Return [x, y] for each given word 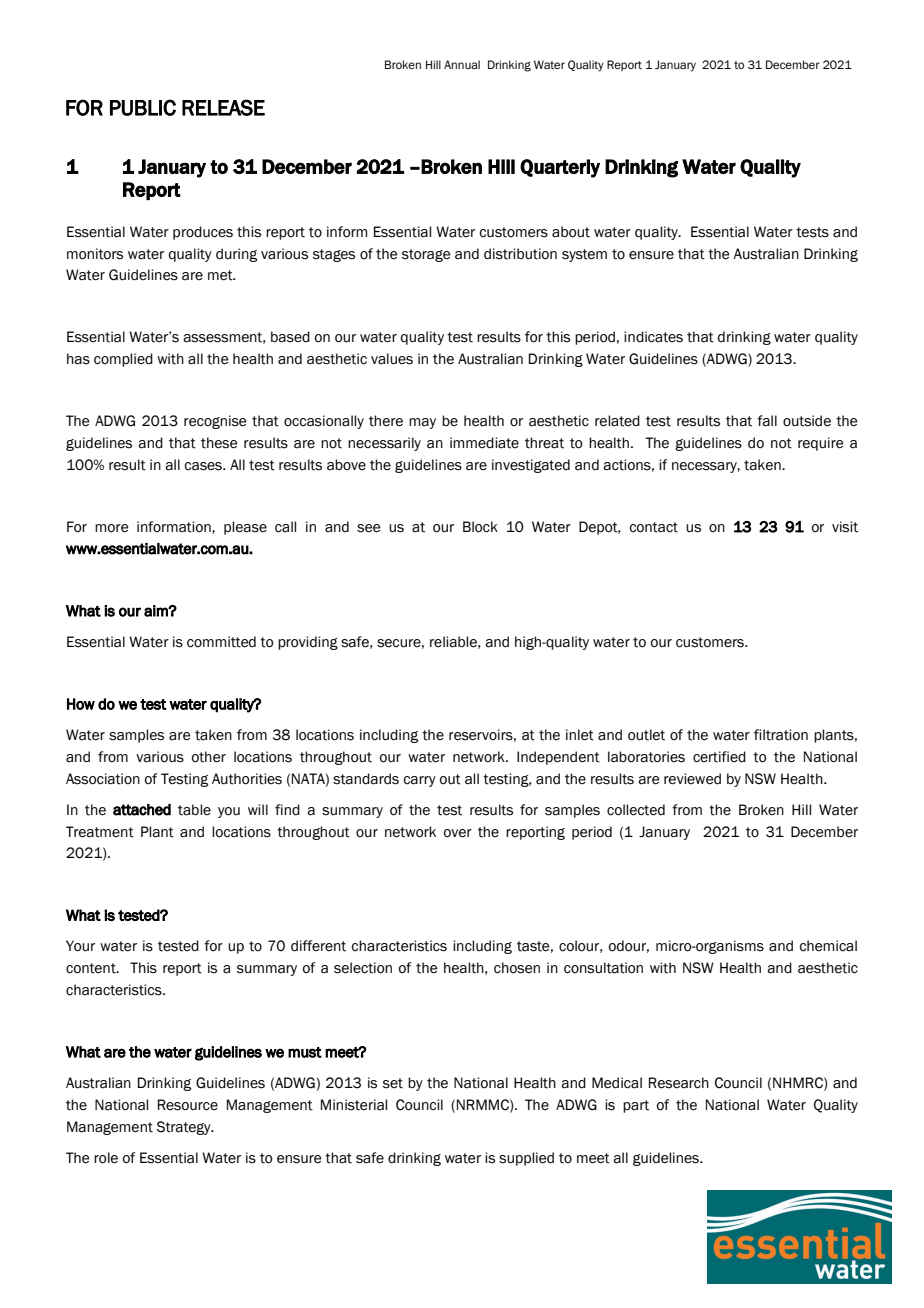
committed [221, 642]
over [458, 833]
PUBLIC [143, 107]
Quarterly [560, 168]
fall [767, 421]
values [392, 359]
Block [480, 527]
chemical [828, 946]
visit [845, 527]
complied [123, 360]
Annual [462, 64]
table [194, 810]
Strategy [185, 1128]
